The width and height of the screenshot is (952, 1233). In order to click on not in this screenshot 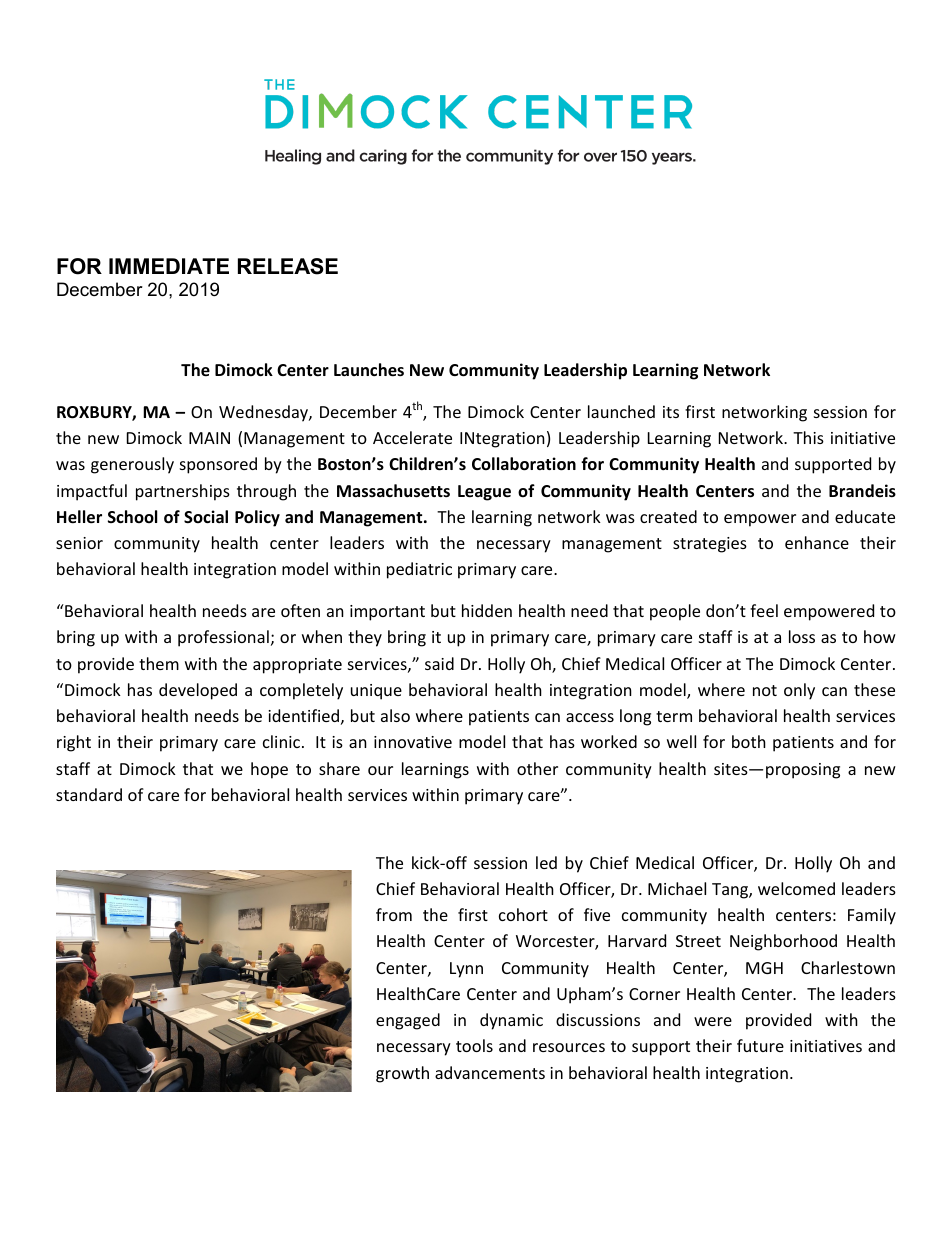, I will do `click(765, 690)`.
